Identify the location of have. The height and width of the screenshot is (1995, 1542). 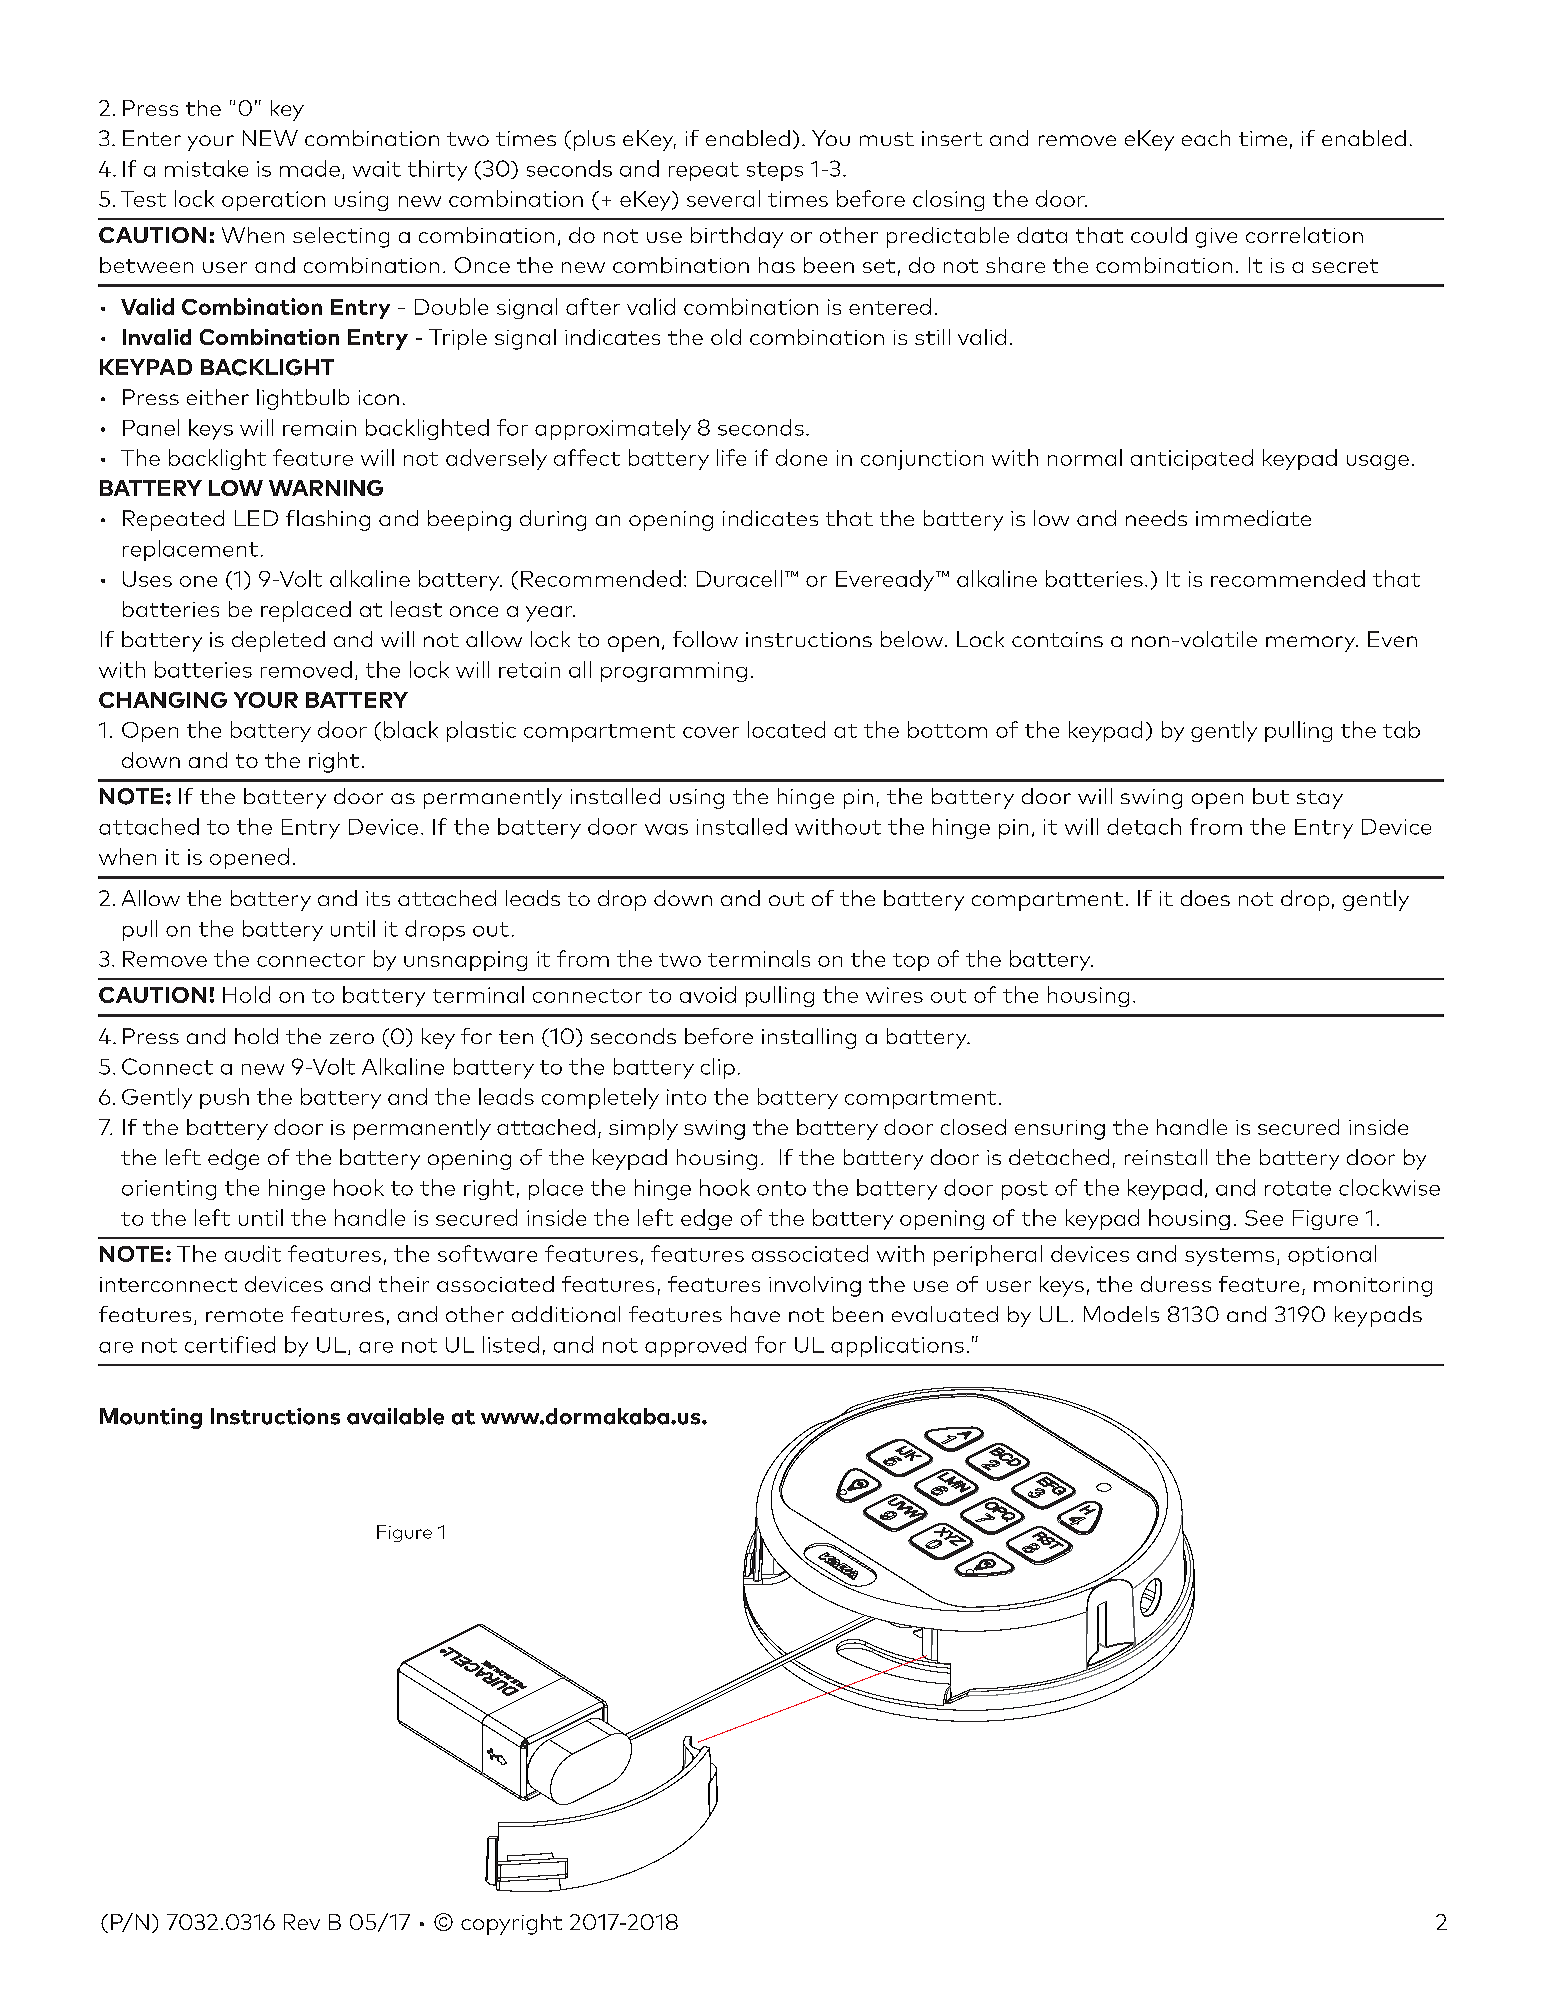
(755, 1314).
